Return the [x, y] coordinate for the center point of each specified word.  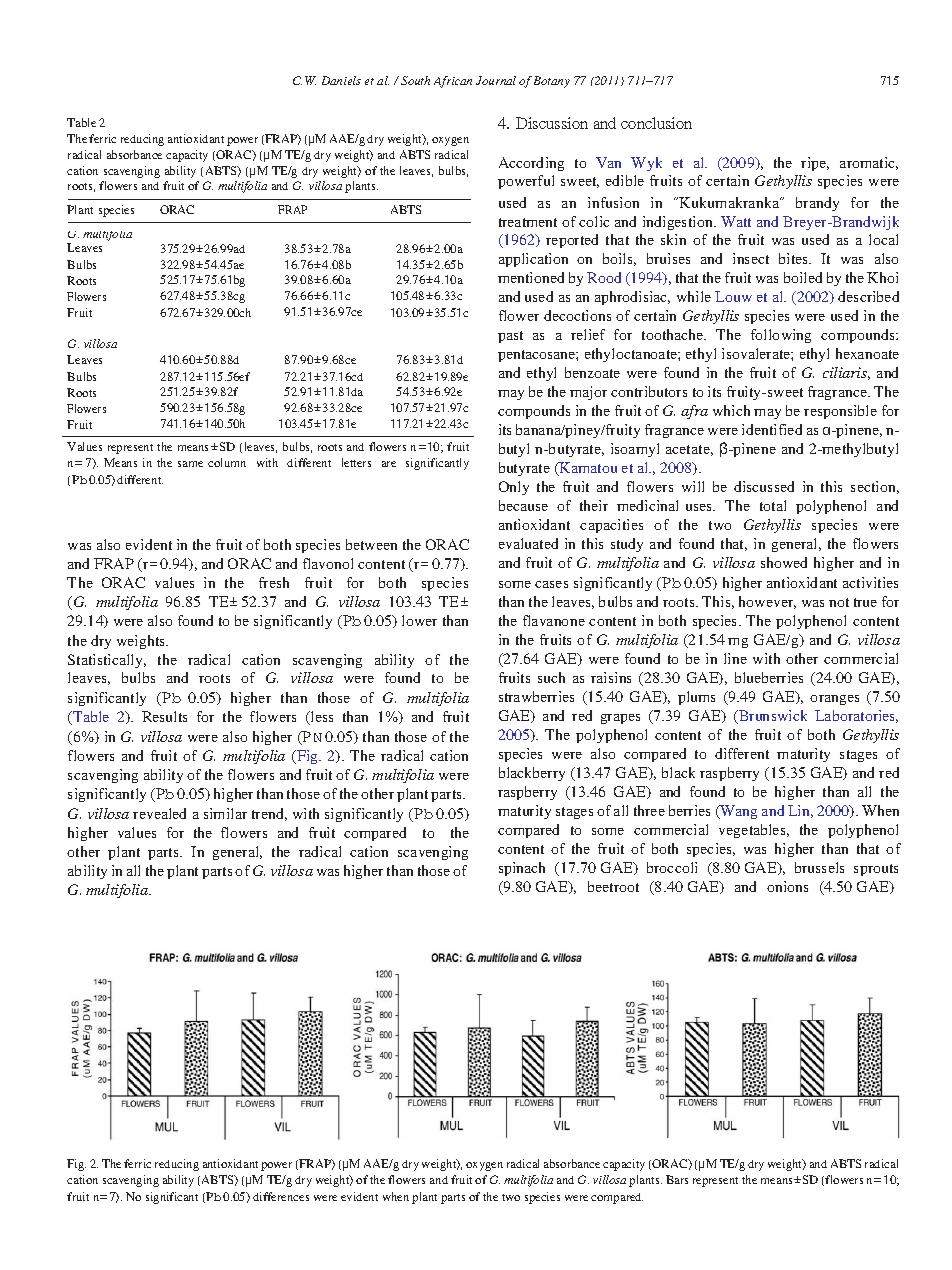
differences [281, 1196]
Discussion [552, 123]
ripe [815, 164]
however [767, 602]
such [551, 677]
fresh [274, 582]
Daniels [341, 80]
